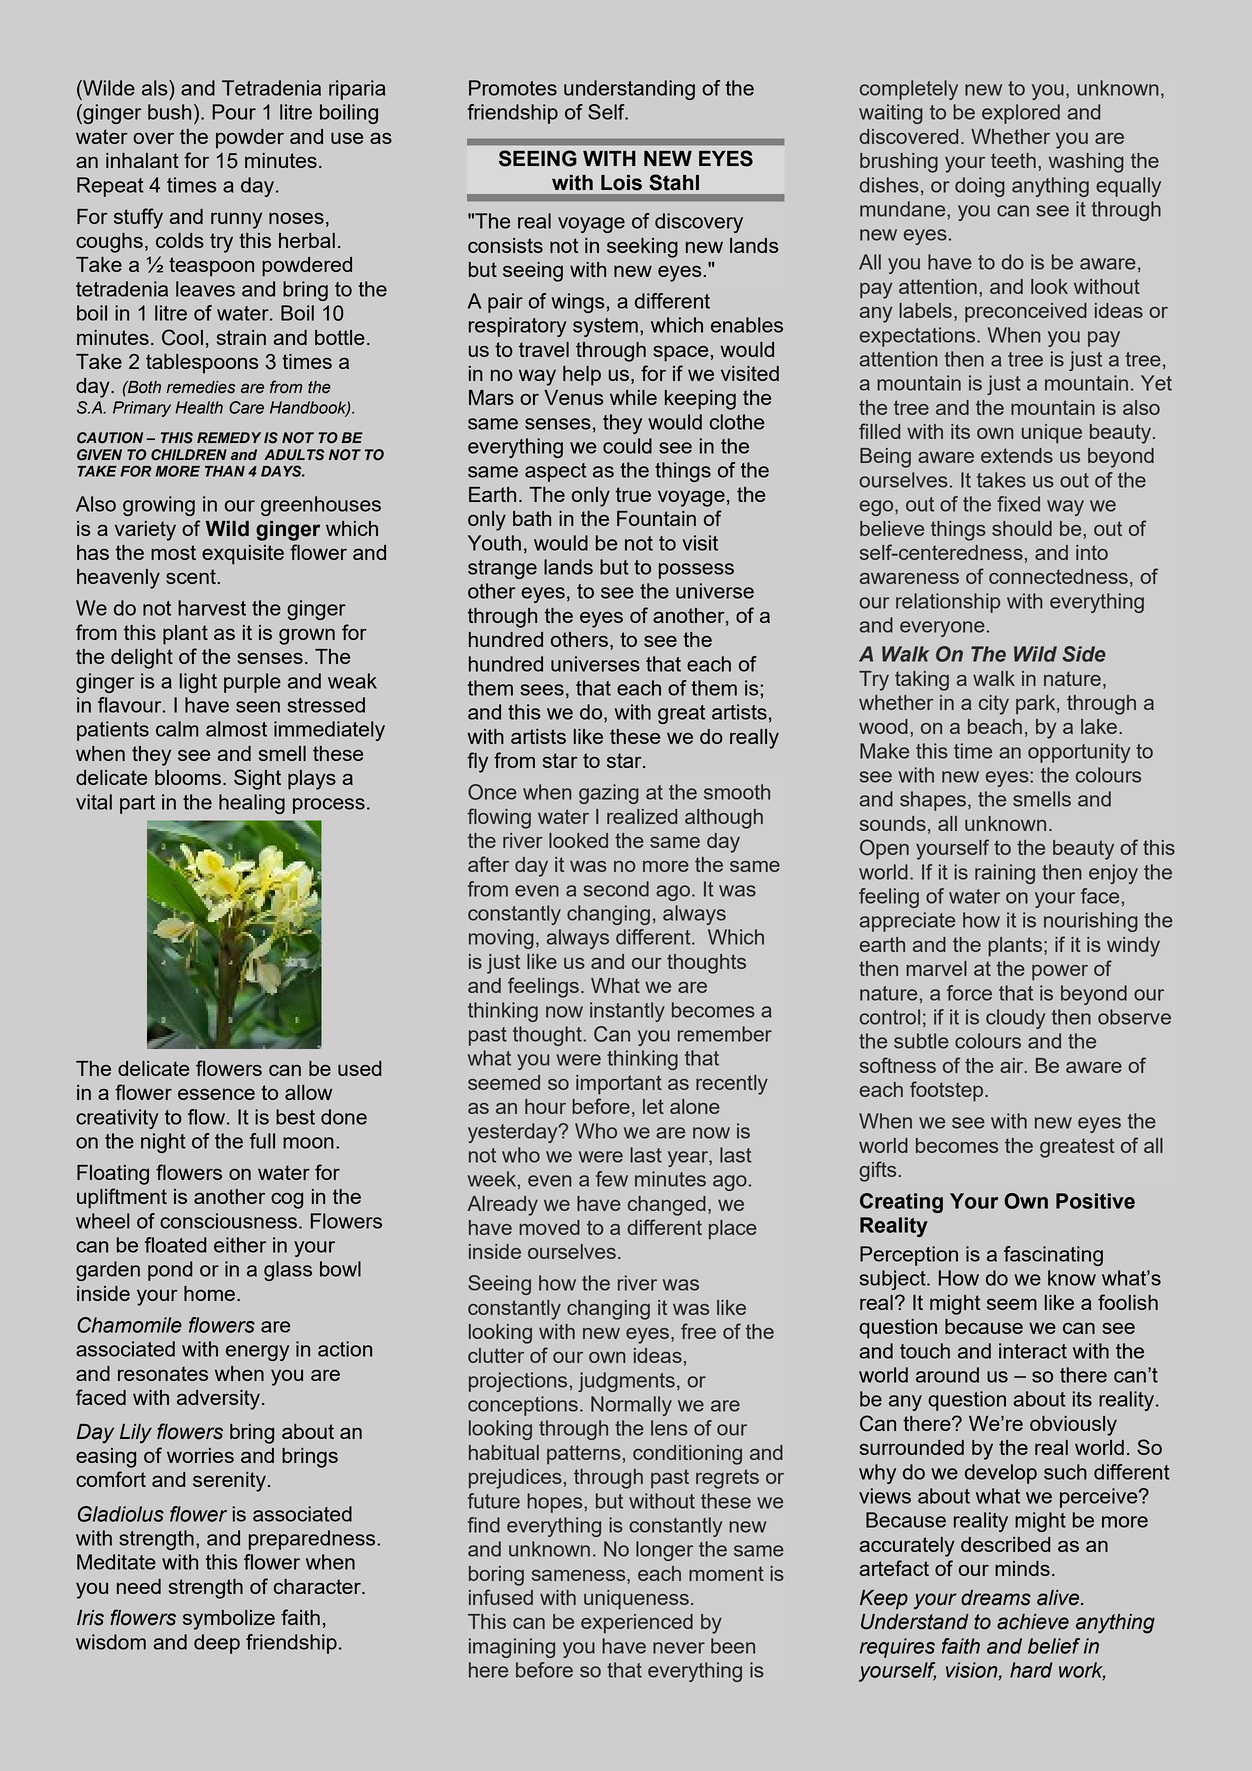  What do you see at coordinates (1018, 504) in the document?
I see `fixed` at bounding box center [1018, 504].
